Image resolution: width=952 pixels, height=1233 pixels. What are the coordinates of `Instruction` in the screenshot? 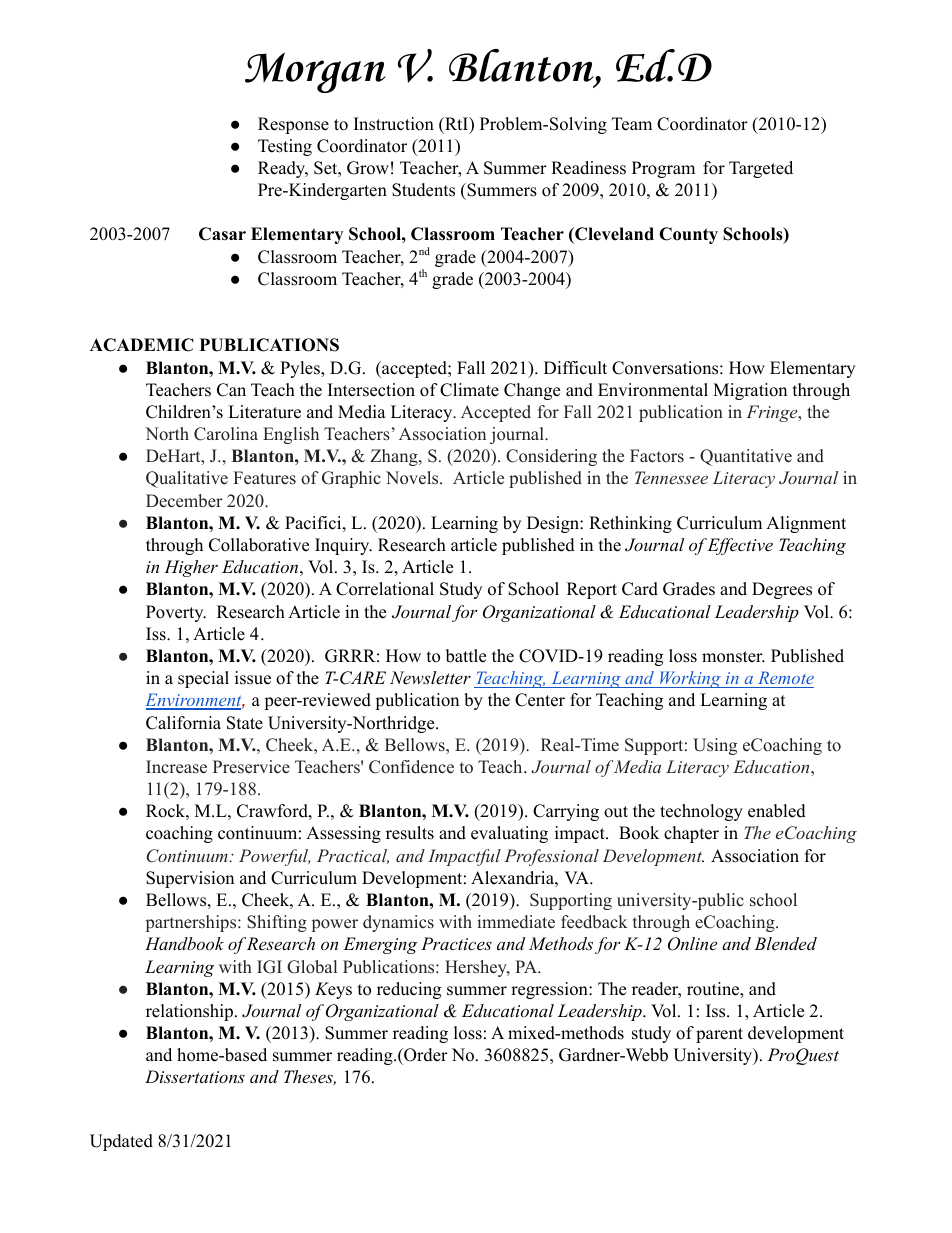 It's located at (394, 124).
